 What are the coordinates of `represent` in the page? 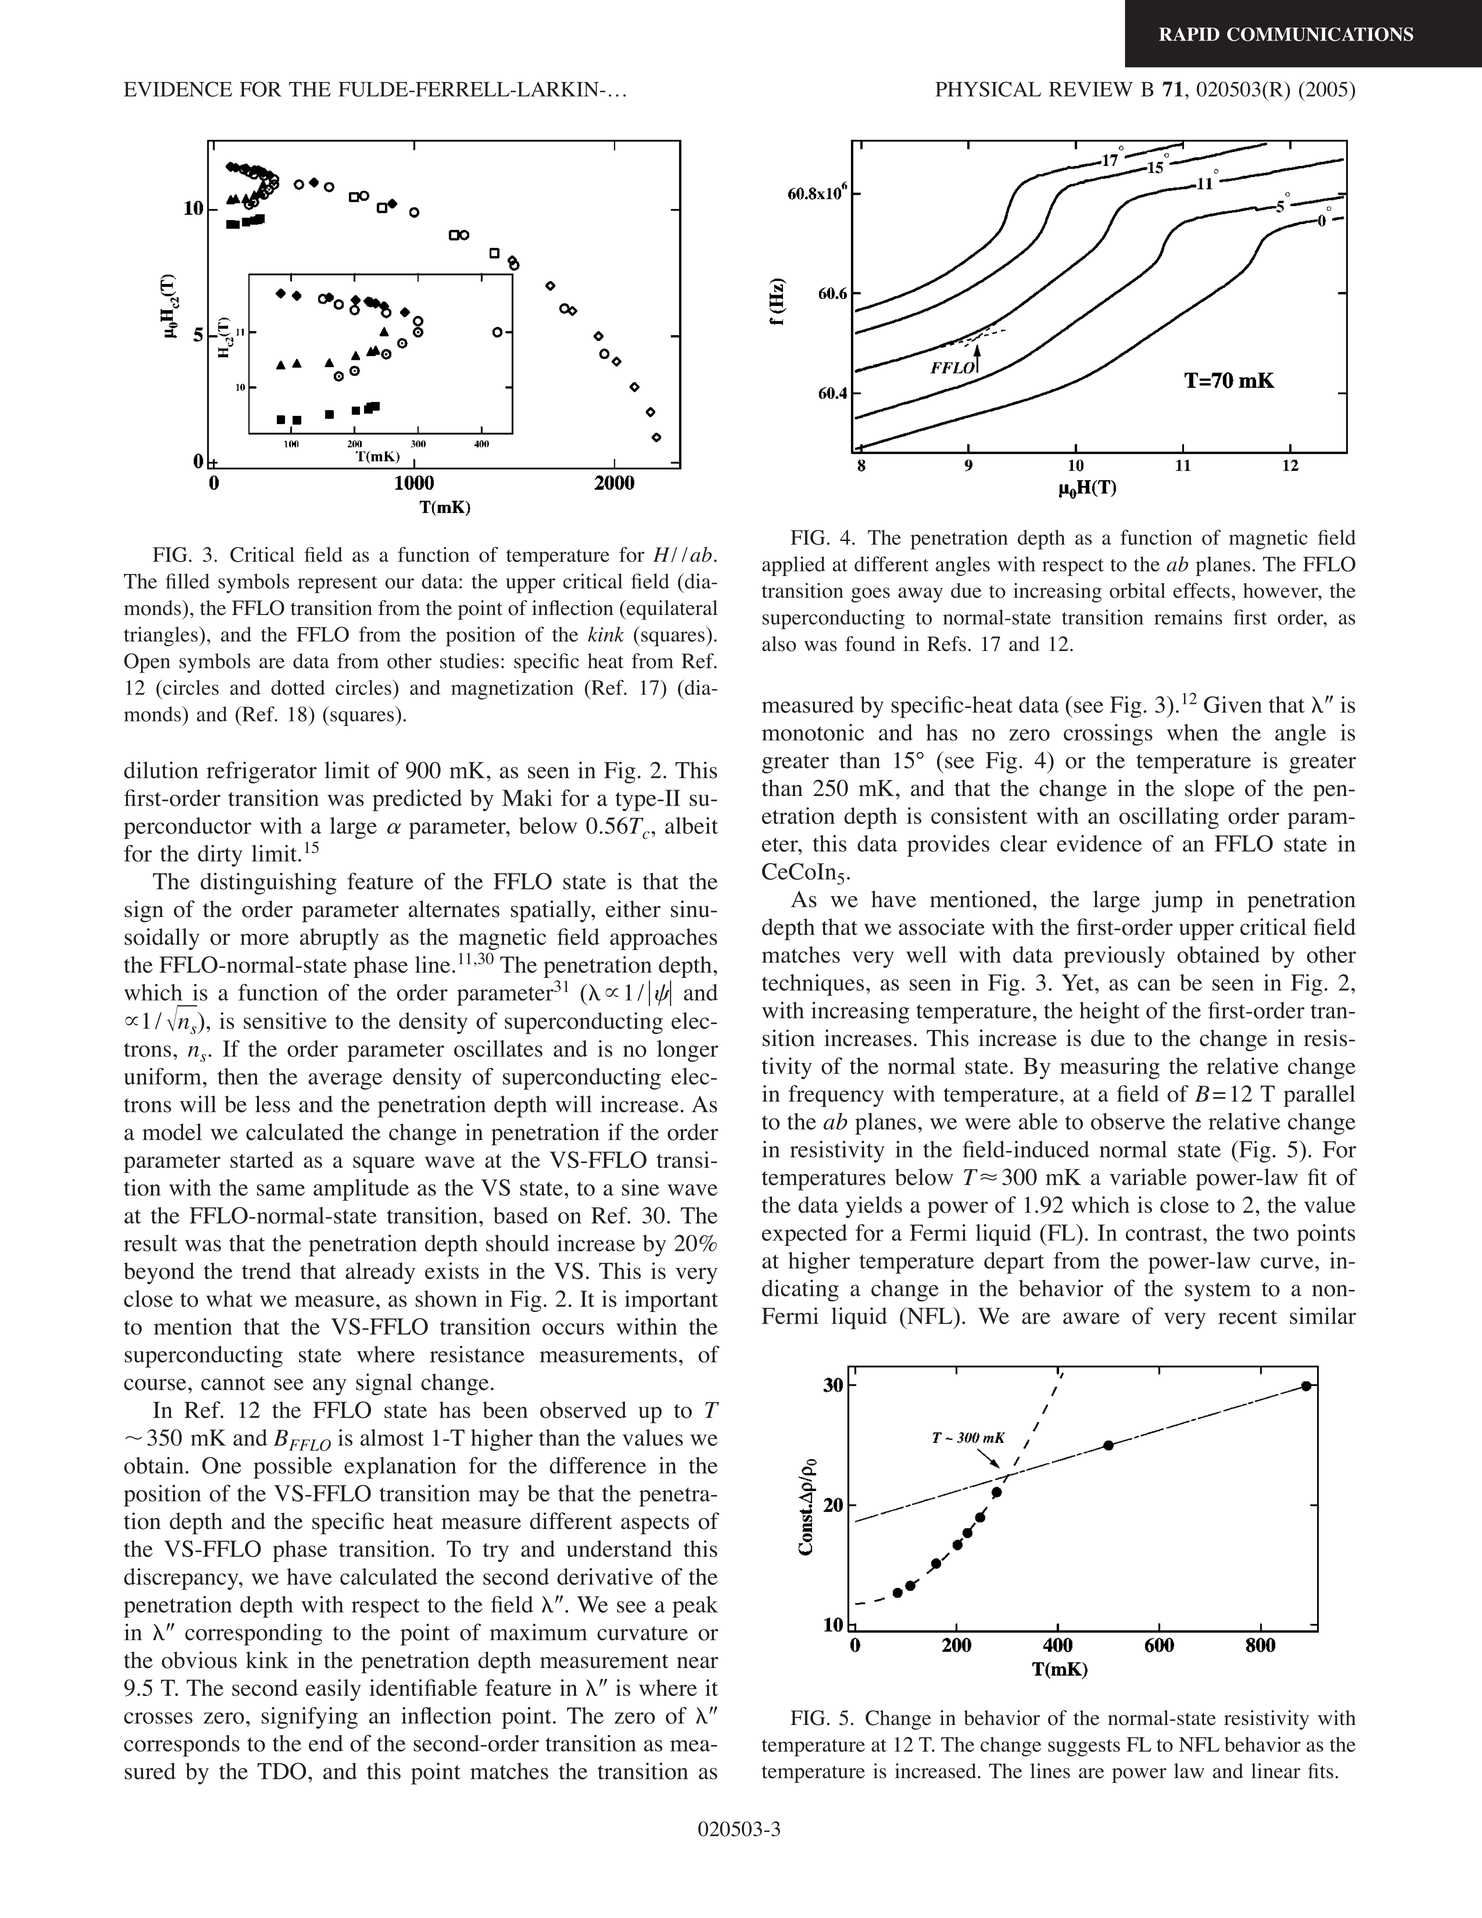 It's located at (337, 584).
